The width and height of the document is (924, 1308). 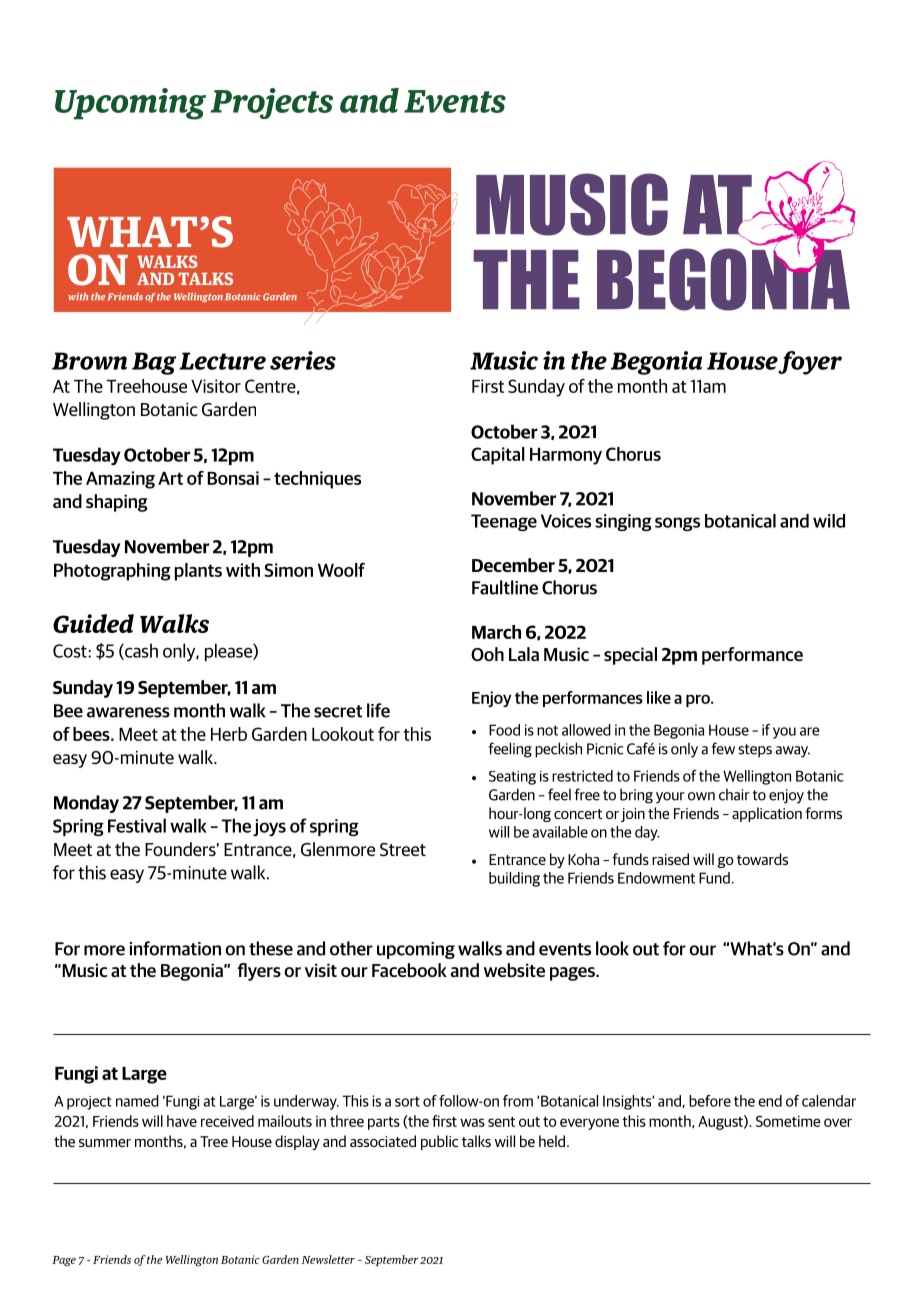 I want to click on towards, so click(x=762, y=859).
